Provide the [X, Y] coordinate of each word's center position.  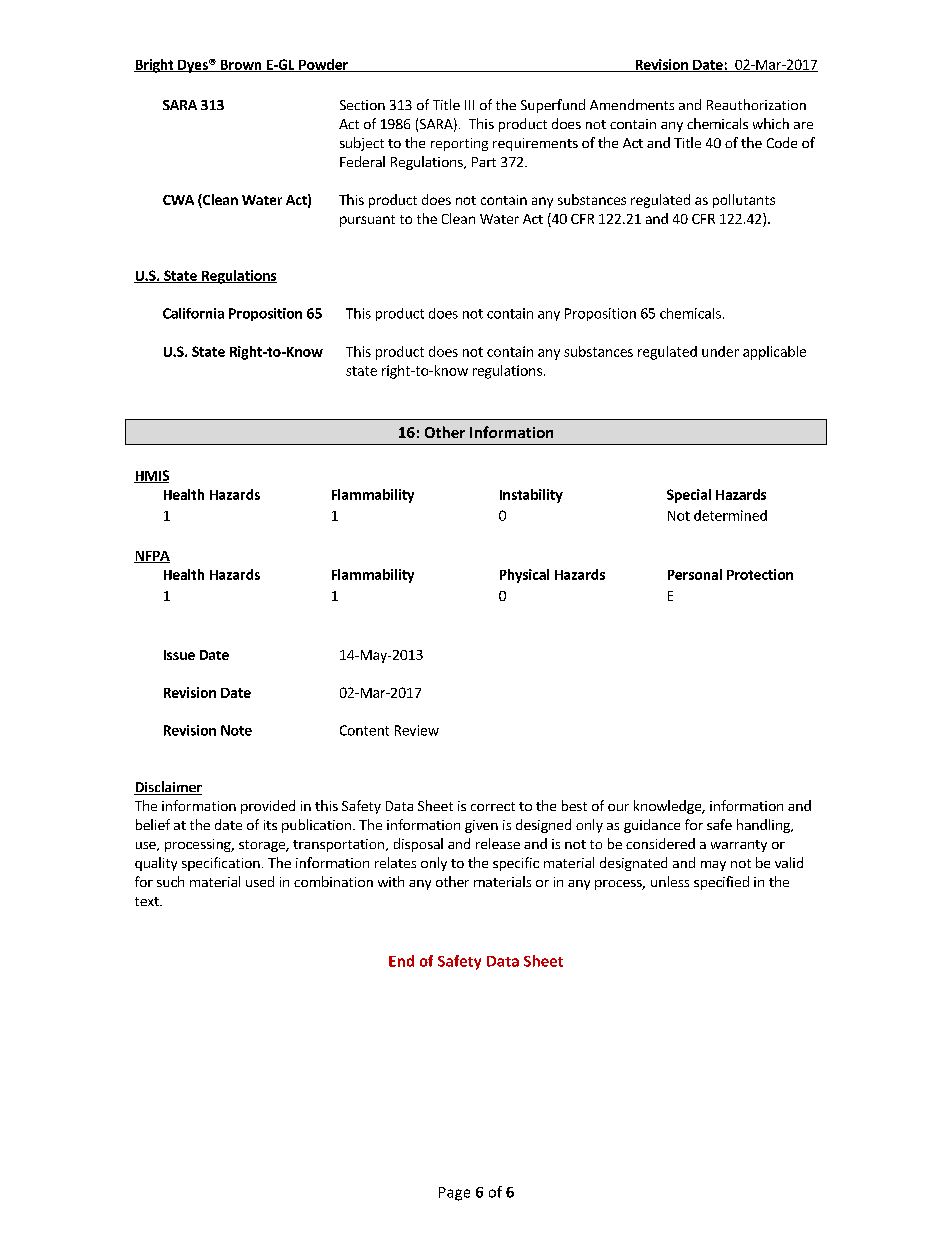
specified [721, 883]
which [771, 123]
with [391, 881]
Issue [179, 655]
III [469, 105]
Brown [241, 66]
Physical [524, 576]
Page [454, 1194]
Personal [695, 574]
